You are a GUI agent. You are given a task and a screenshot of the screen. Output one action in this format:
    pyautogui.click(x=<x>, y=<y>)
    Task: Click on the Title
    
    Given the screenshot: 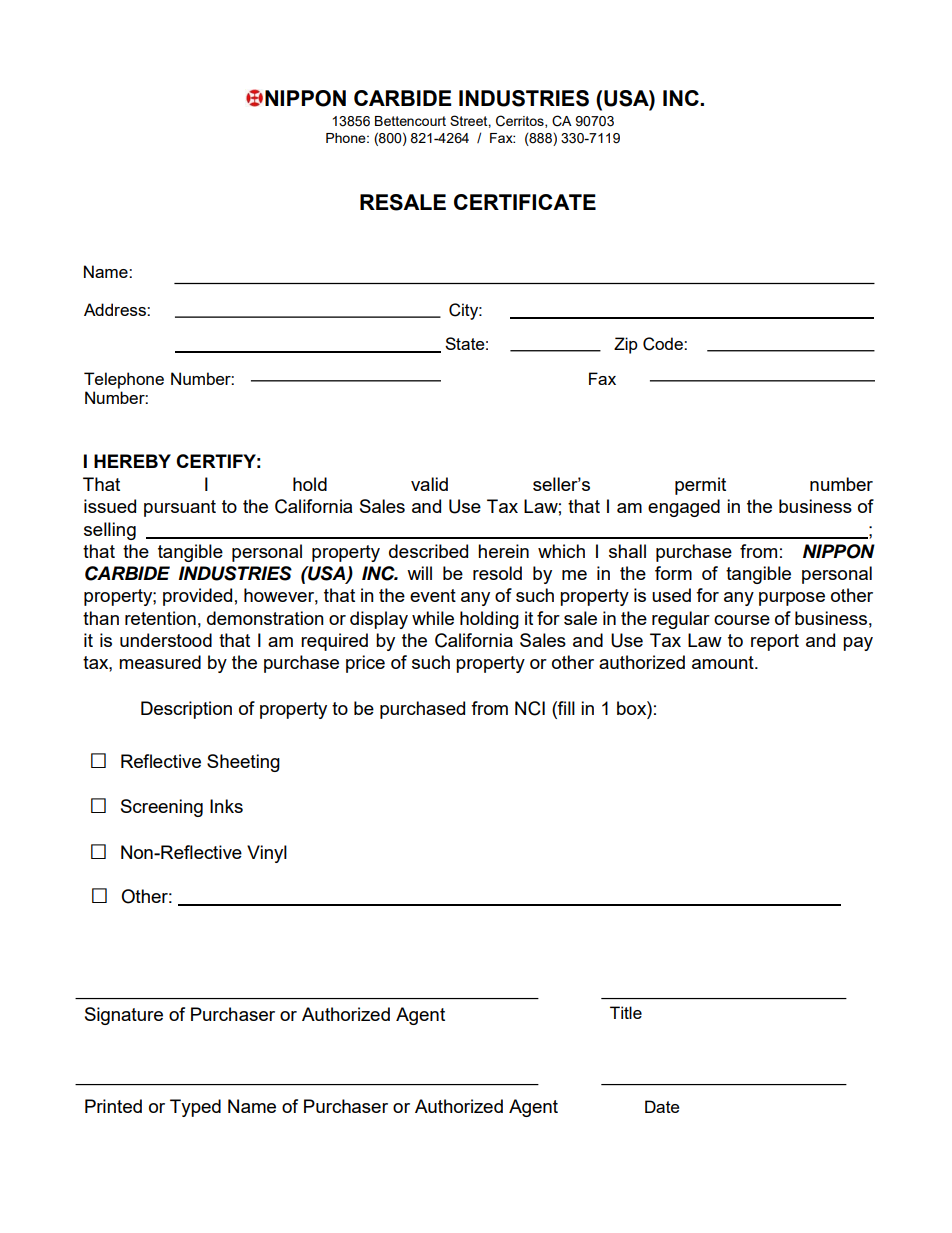 What is the action you would take?
    pyautogui.click(x=626, y=1012)
